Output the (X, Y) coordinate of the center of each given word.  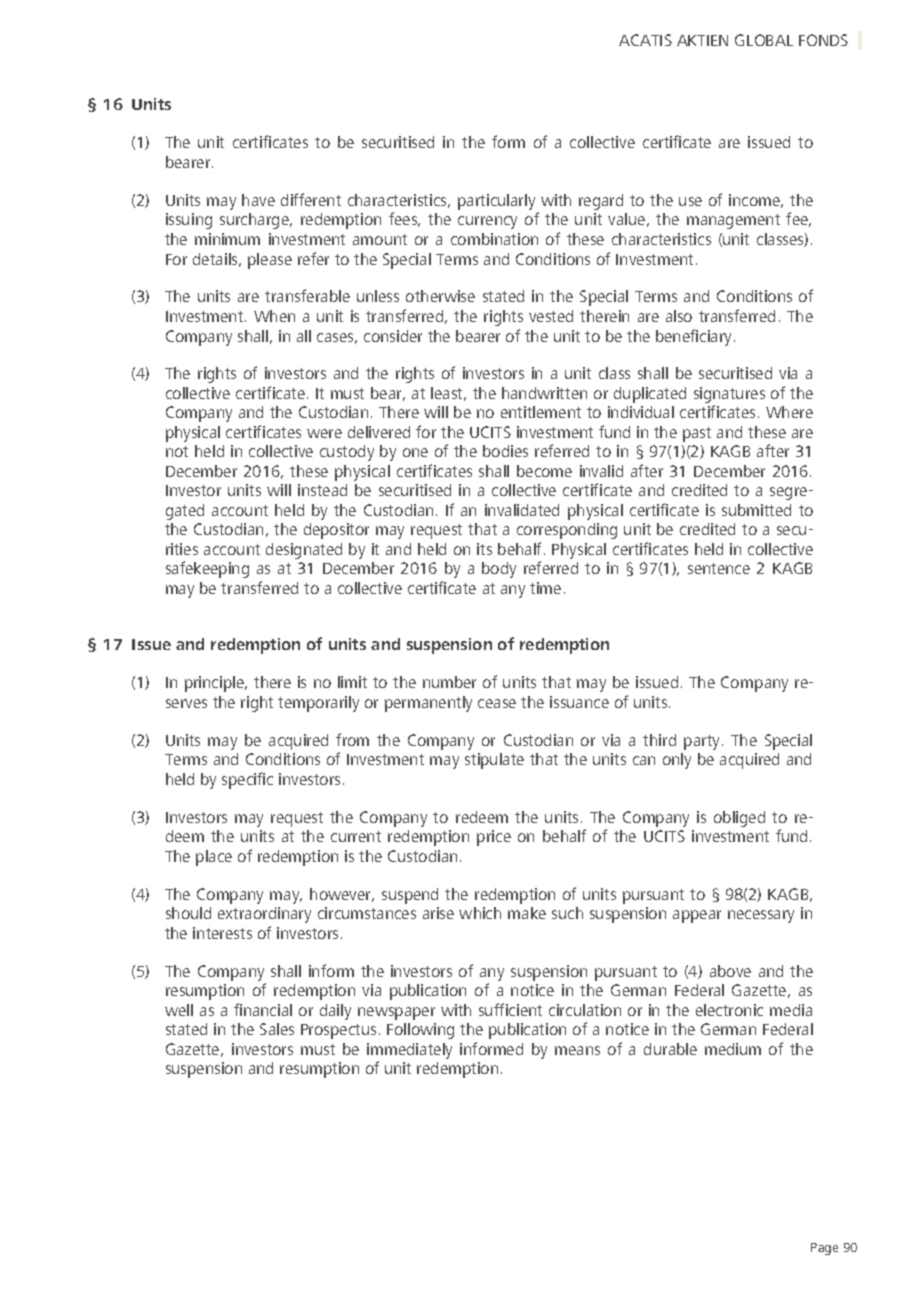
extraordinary (264, 915)
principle (215, 684)
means (577, 1050)
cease (497, 703)
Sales (277, 1029)
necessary (761, 916)
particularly (496, 202)
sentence (719, 568)
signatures (729, 396)
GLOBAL (764, 40)
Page (824, 1249)
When (274, 316)
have (258, 200)
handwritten (544, 393)
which (480, 913)
